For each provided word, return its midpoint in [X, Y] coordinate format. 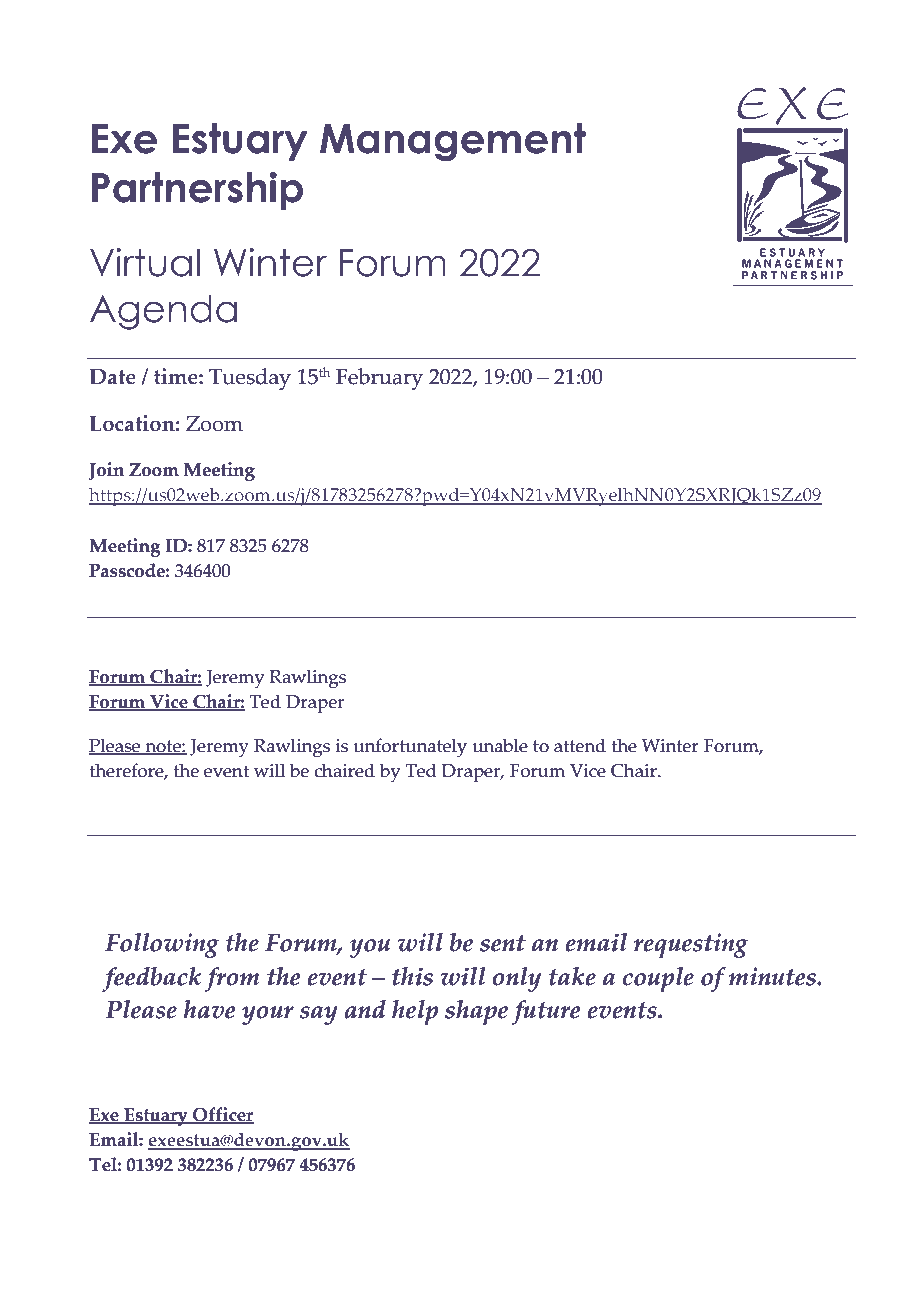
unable [500, 745]
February [379, 379]
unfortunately [410, 748]
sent [503, 943]
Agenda [163, 312]
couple [658, 979]
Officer [222, 1115]
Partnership [197, 190]
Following [162, 945]
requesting [691, 945]
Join [106, 471]
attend [580, 745]
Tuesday [250, 379]
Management [453, 142]
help [415, 1012]
